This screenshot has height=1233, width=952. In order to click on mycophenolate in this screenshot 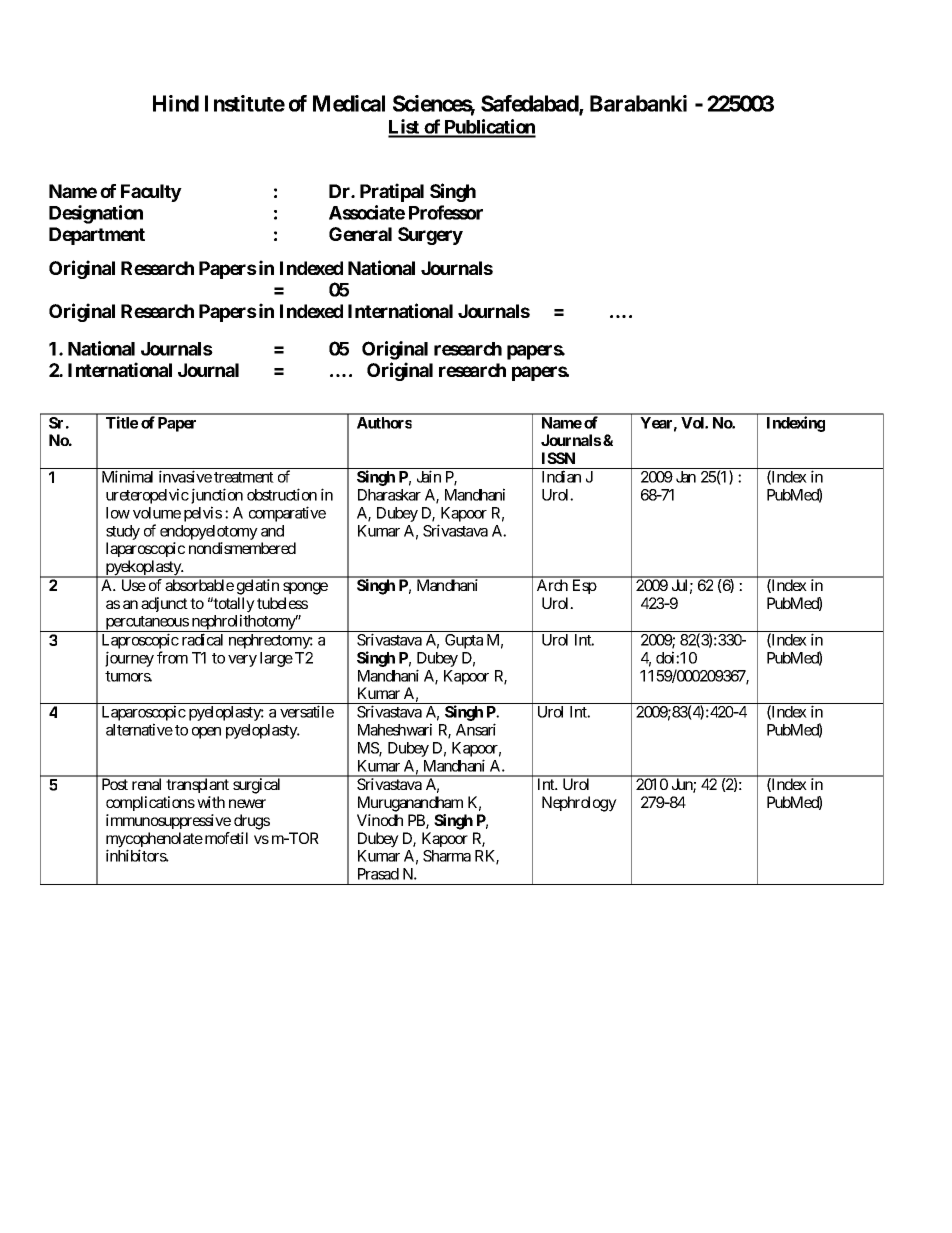, I will do `click(154, 841)`.
